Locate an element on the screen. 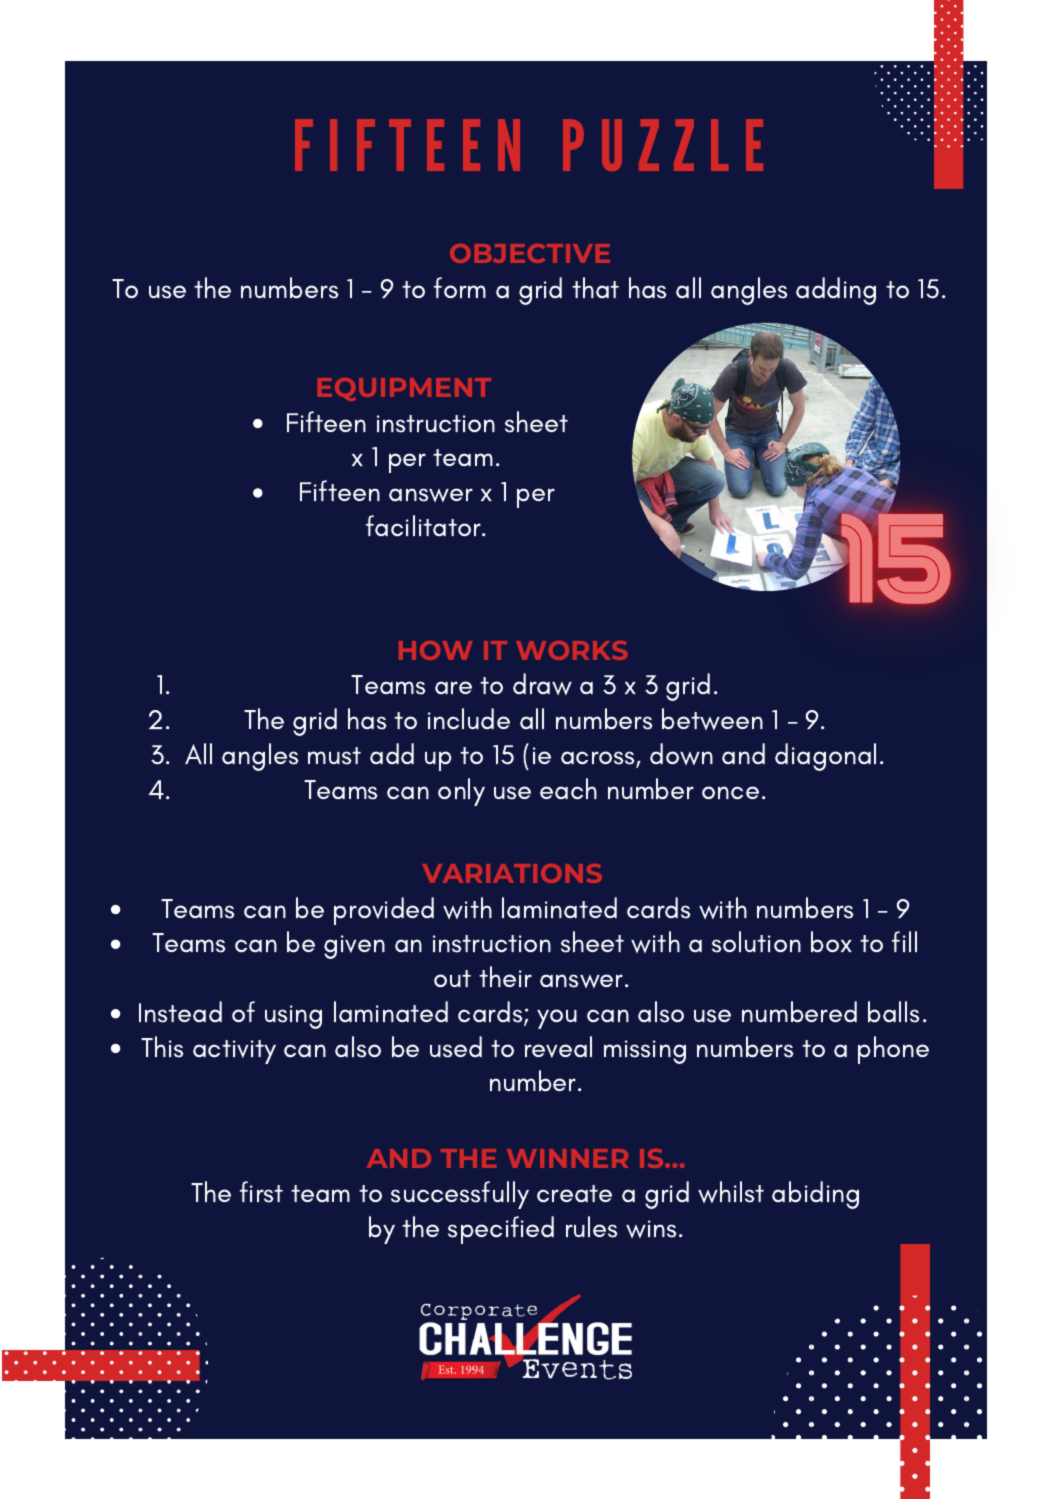 Image resolution: width=1060 pixels, height=1499 pixels. OBJECTIVE is located at coordinates (530, 253).
